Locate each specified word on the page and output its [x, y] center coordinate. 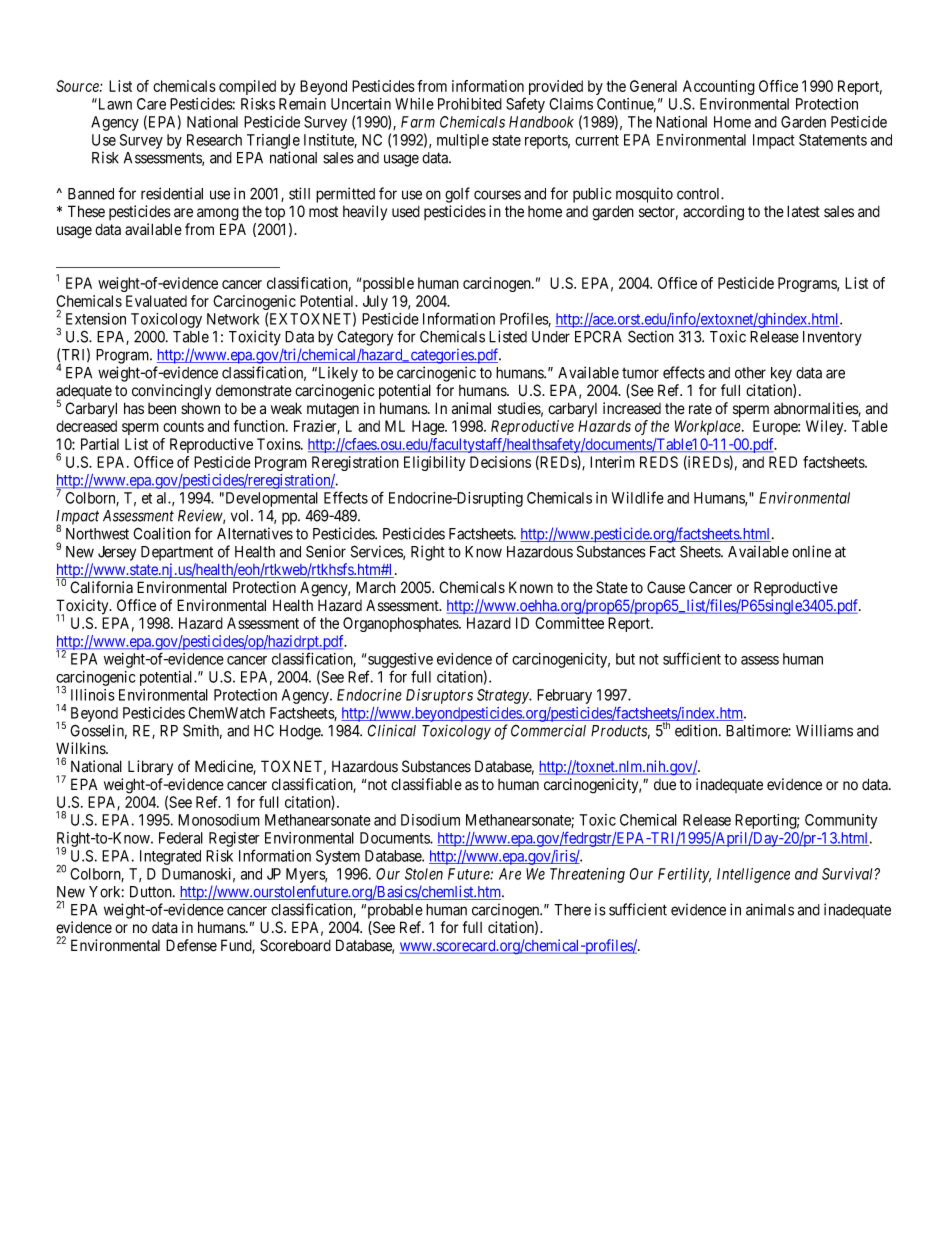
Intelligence [753, 875]
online [811, 551]
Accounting [719, 87]
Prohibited [470, 104]
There [572, 910]
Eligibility [434, 463]
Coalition [162, 533]
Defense [191, 945]
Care [151, 104]
